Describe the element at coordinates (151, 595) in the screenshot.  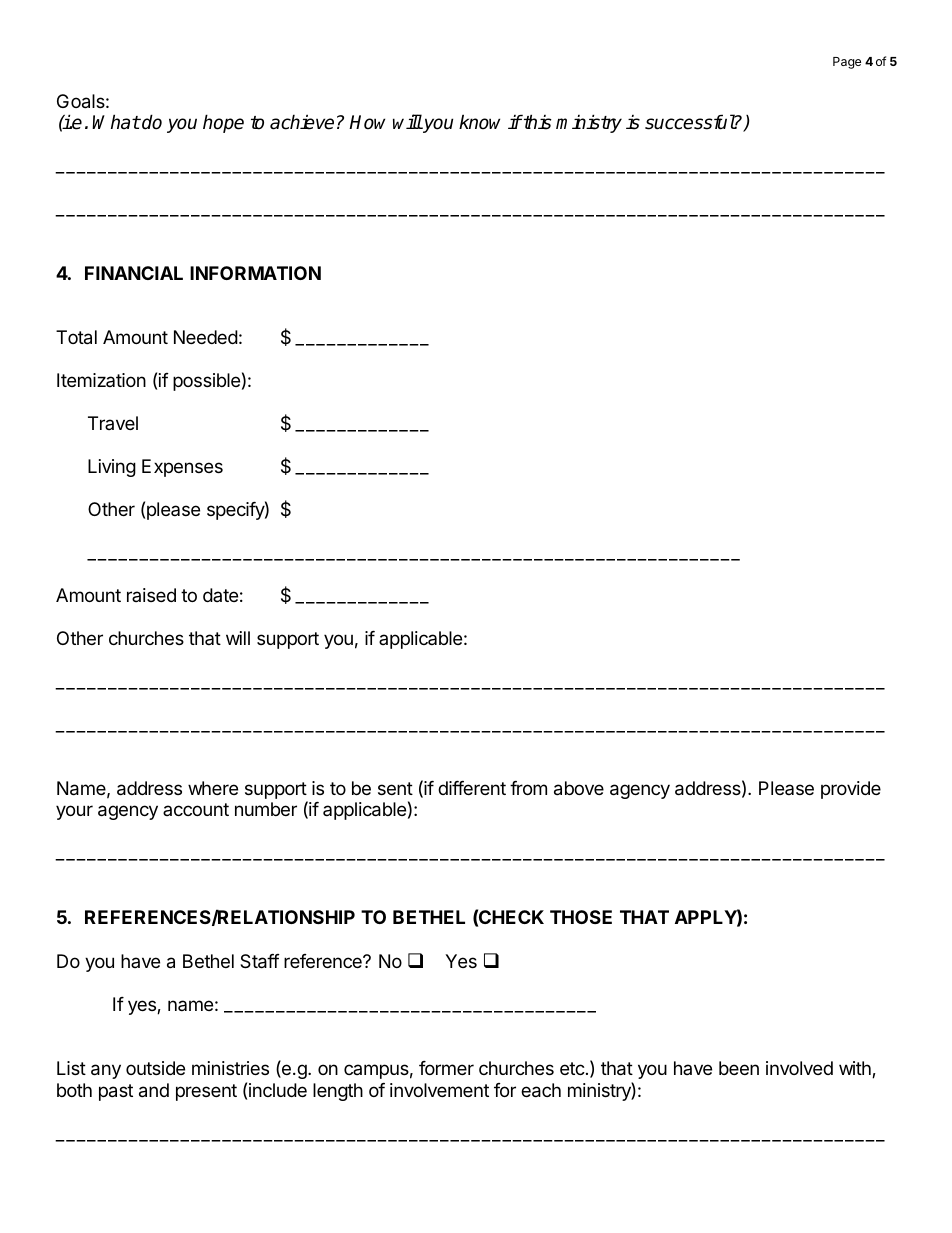
I see `raised` at that location.
